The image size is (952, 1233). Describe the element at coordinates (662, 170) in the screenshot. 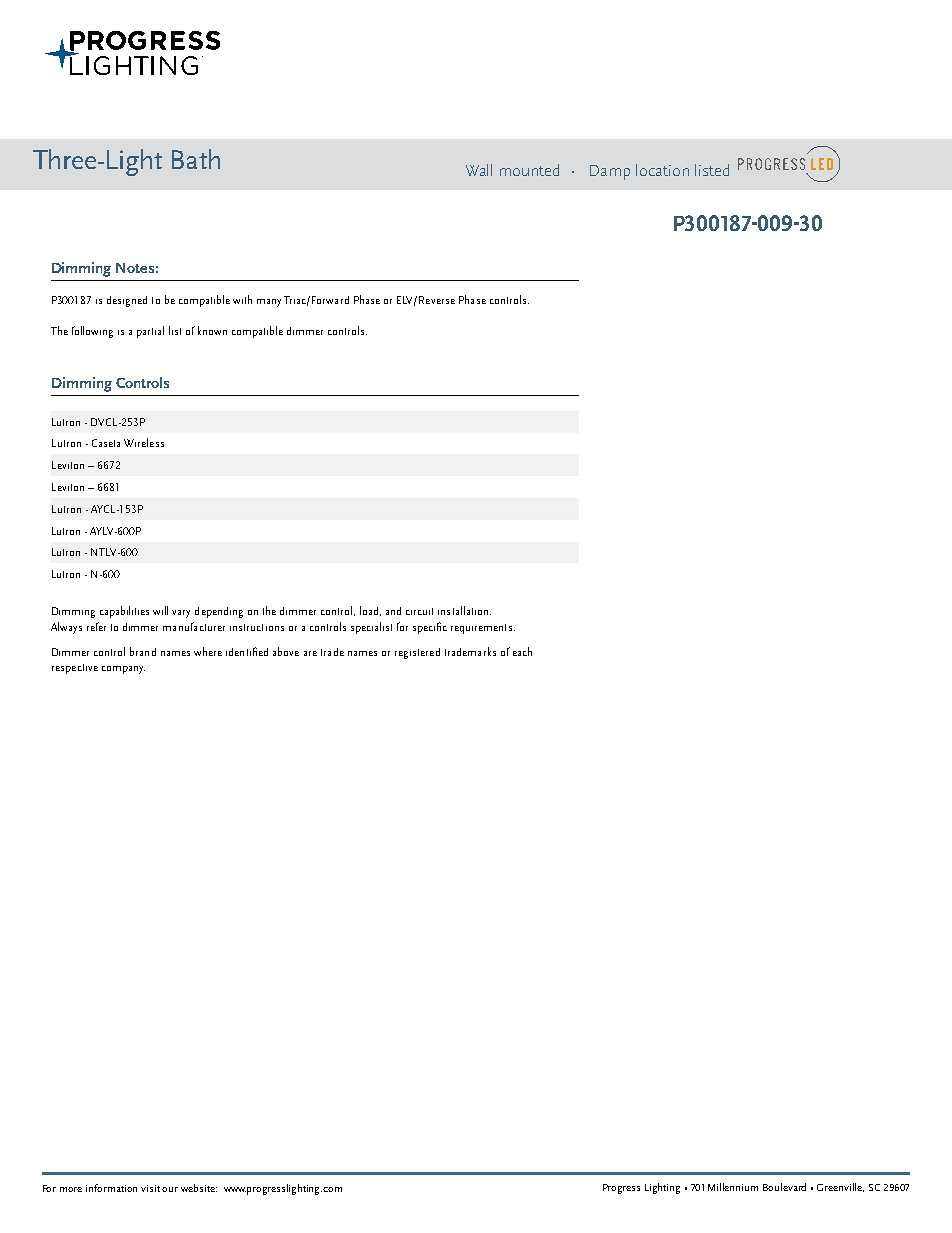

I see `location` at that location.
